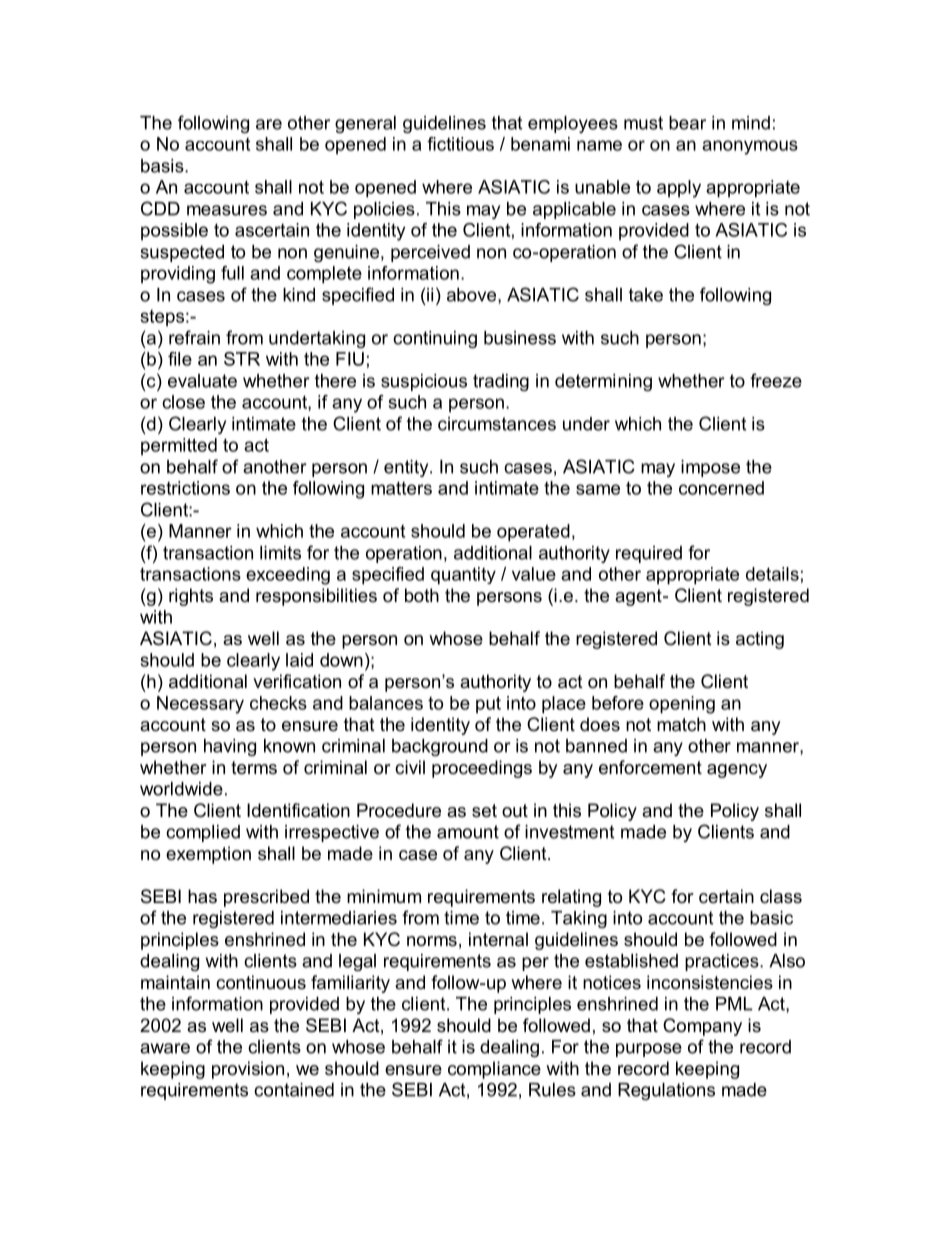 This screenshot has width=952, height=1233. Describe the element at coordinates (463, 576) in the screenshot. I see `quantity` at that location.
